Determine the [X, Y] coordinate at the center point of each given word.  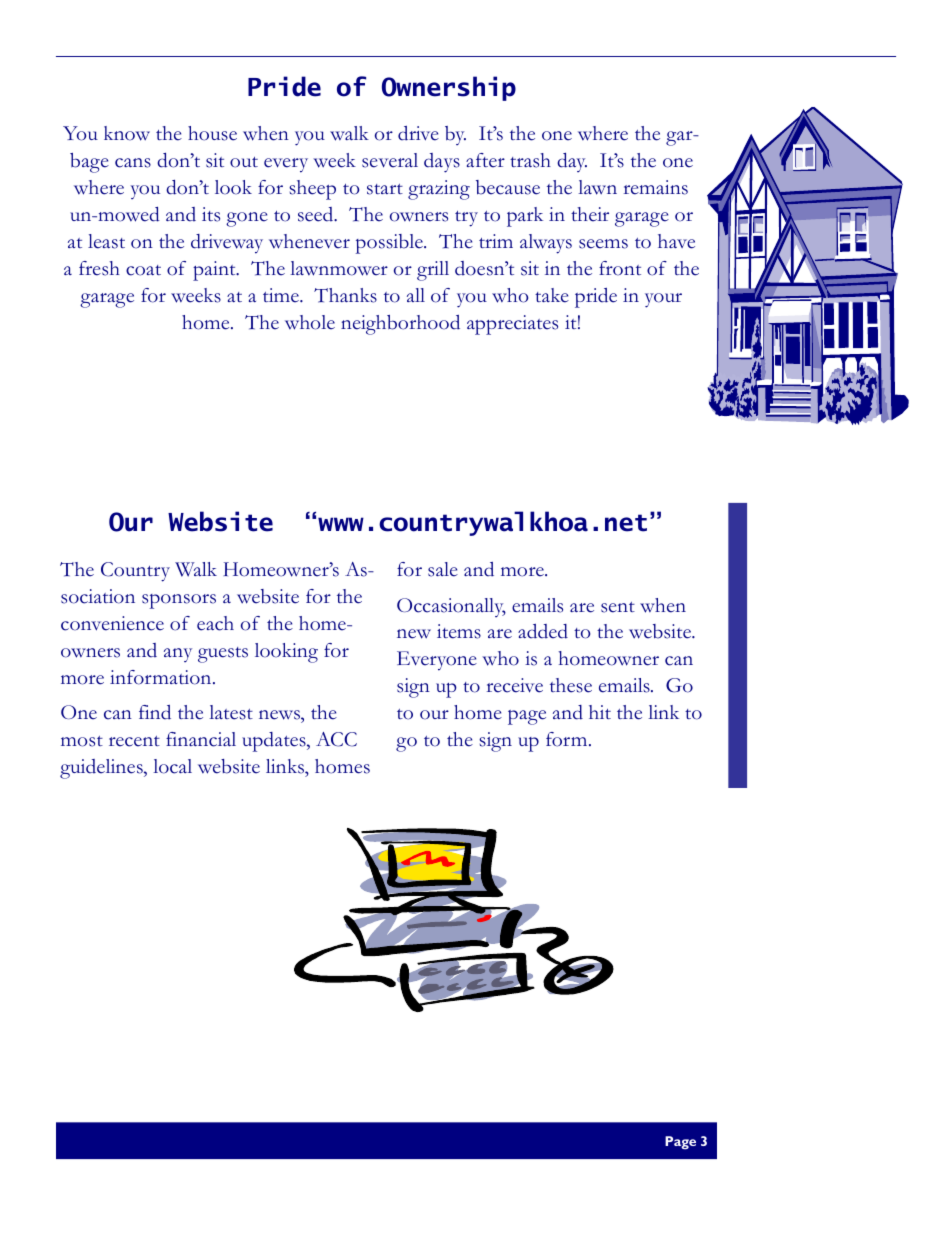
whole [310, 322]
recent [134, 741]
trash [530, 160]
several [390, 160]
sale [443, 569]
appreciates [512, 325]
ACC [336, 739]
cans [133, 163]
